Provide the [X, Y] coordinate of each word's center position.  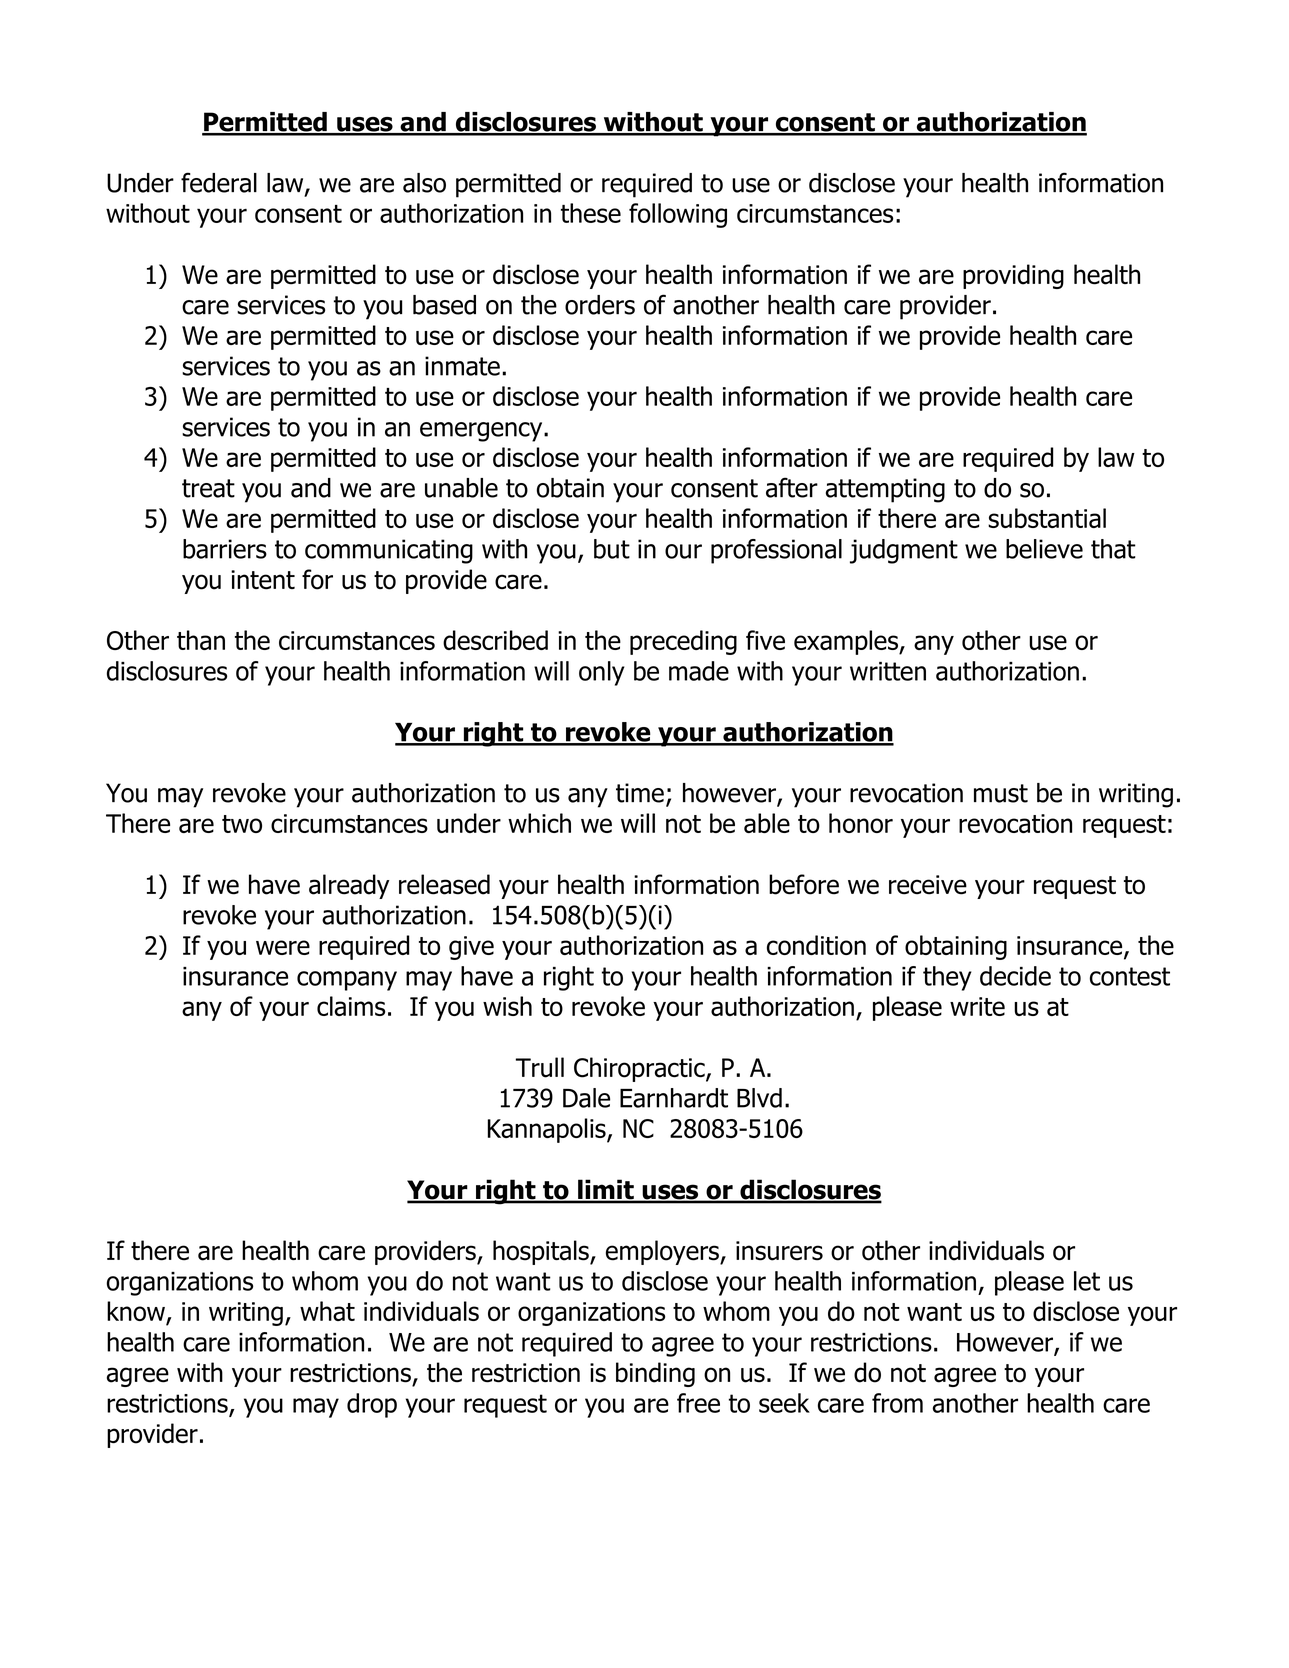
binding [655, 1374]
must [1001, 793]
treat [208, 488]
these [591, 213]
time [640, 793]
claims [351, 1006]
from [897, 1403]
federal [219, 182]
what [327, 1311]
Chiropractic [640, 1069]
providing [1013, 276]
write [977, 1006]
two [242, 824]
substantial [1047, 518]
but [612, 549]
